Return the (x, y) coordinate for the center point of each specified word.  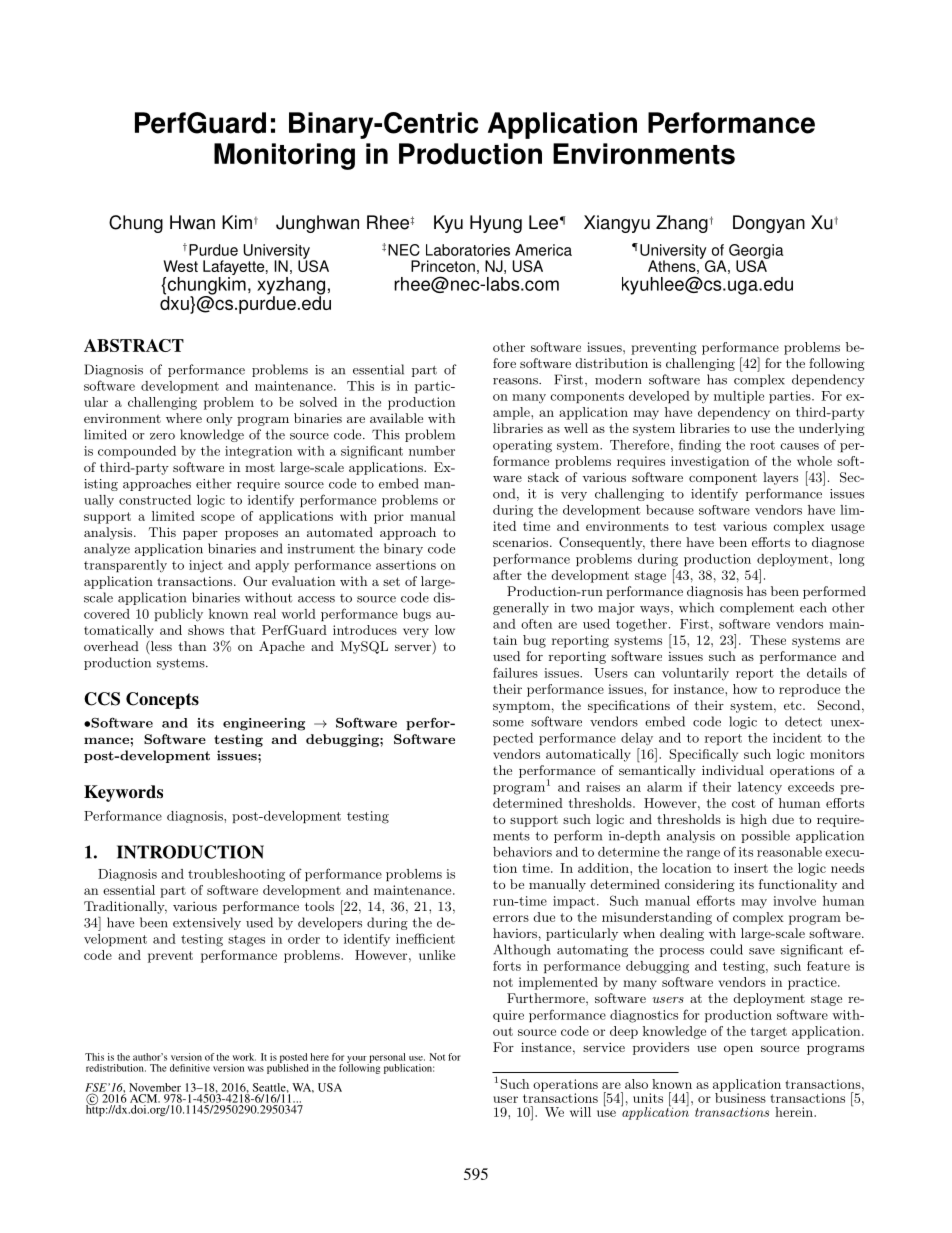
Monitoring (284, 156)
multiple (739, 397)
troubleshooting (236, 875)
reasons (516, 381)
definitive (190, 1068)
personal (387, 1059)
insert (751, 868)
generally (521, 608)
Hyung (496, 224)
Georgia (756, 252)
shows (206, 630)
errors (511, 918)
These (768, 640)
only (219, 419)
